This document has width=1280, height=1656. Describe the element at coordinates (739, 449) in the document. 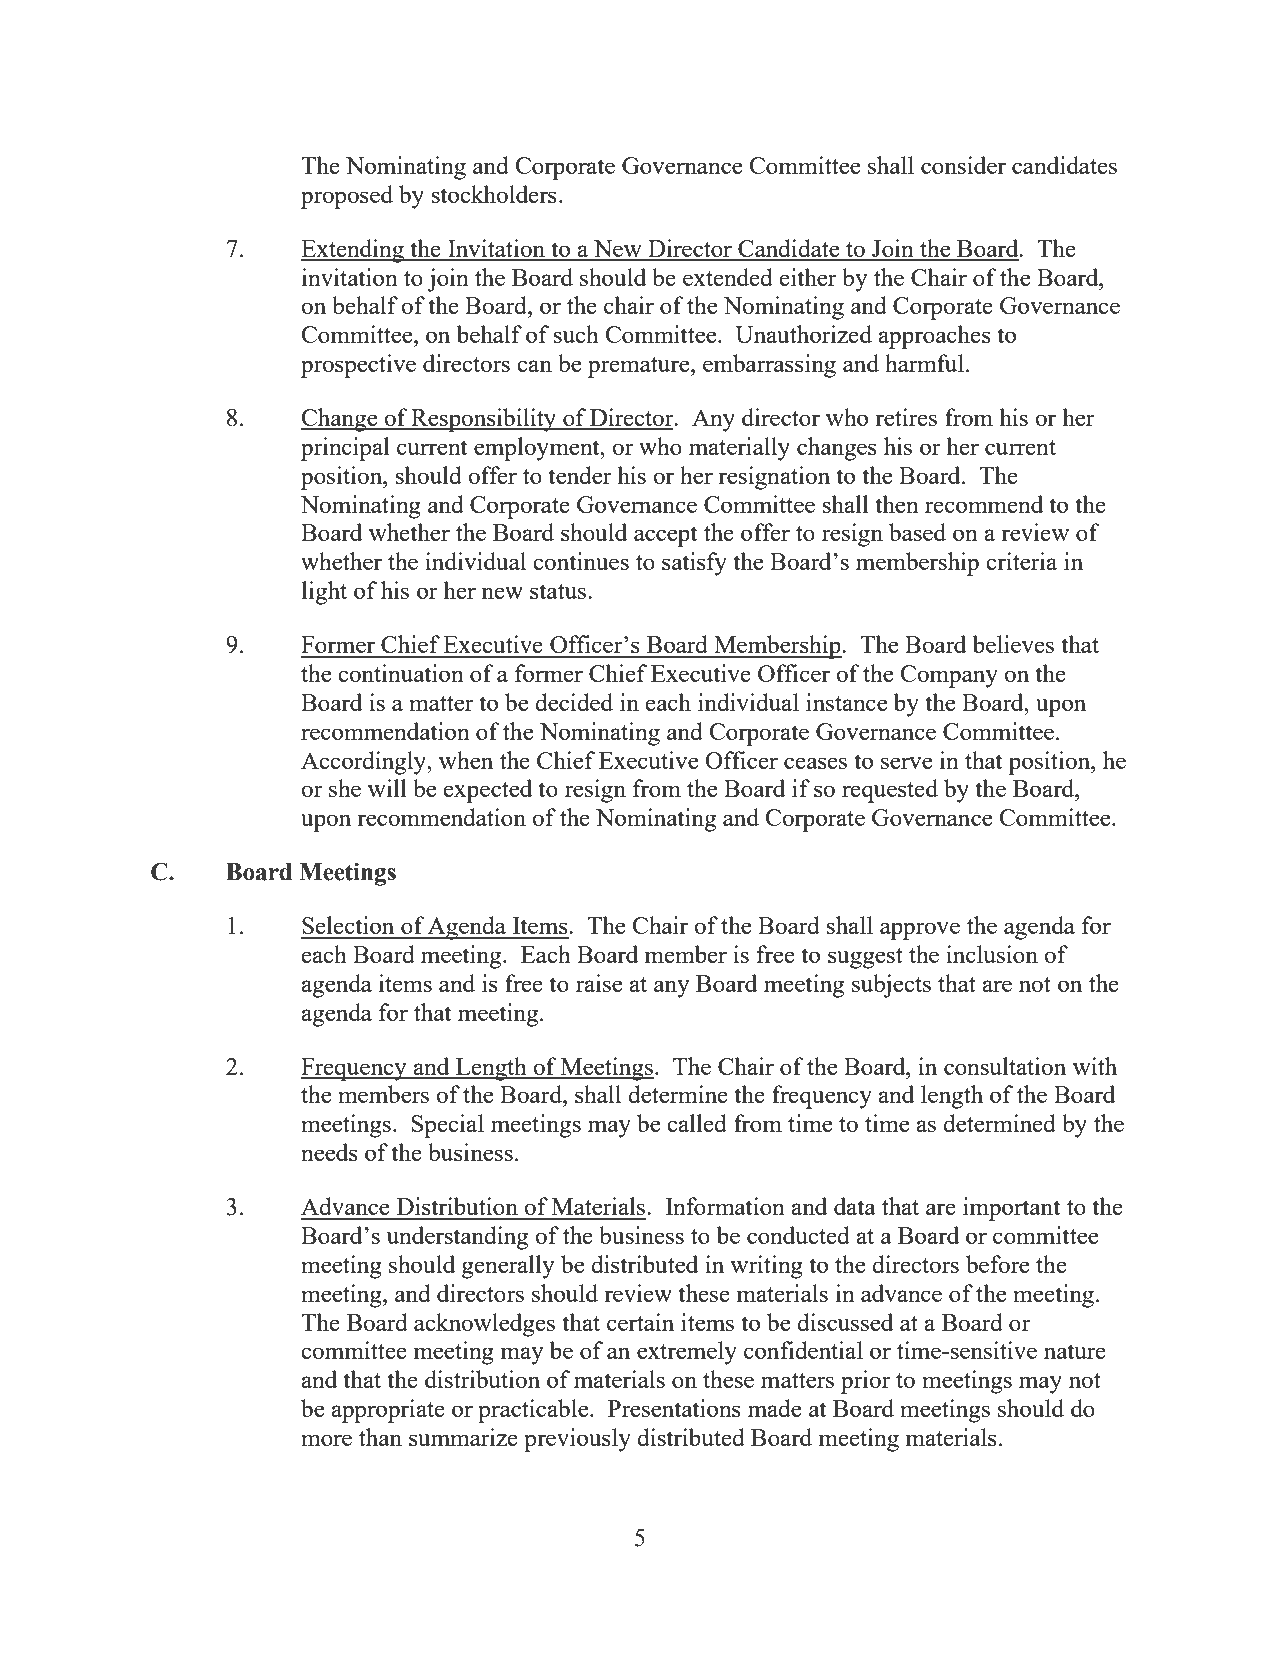

I see `materially` at that location.
